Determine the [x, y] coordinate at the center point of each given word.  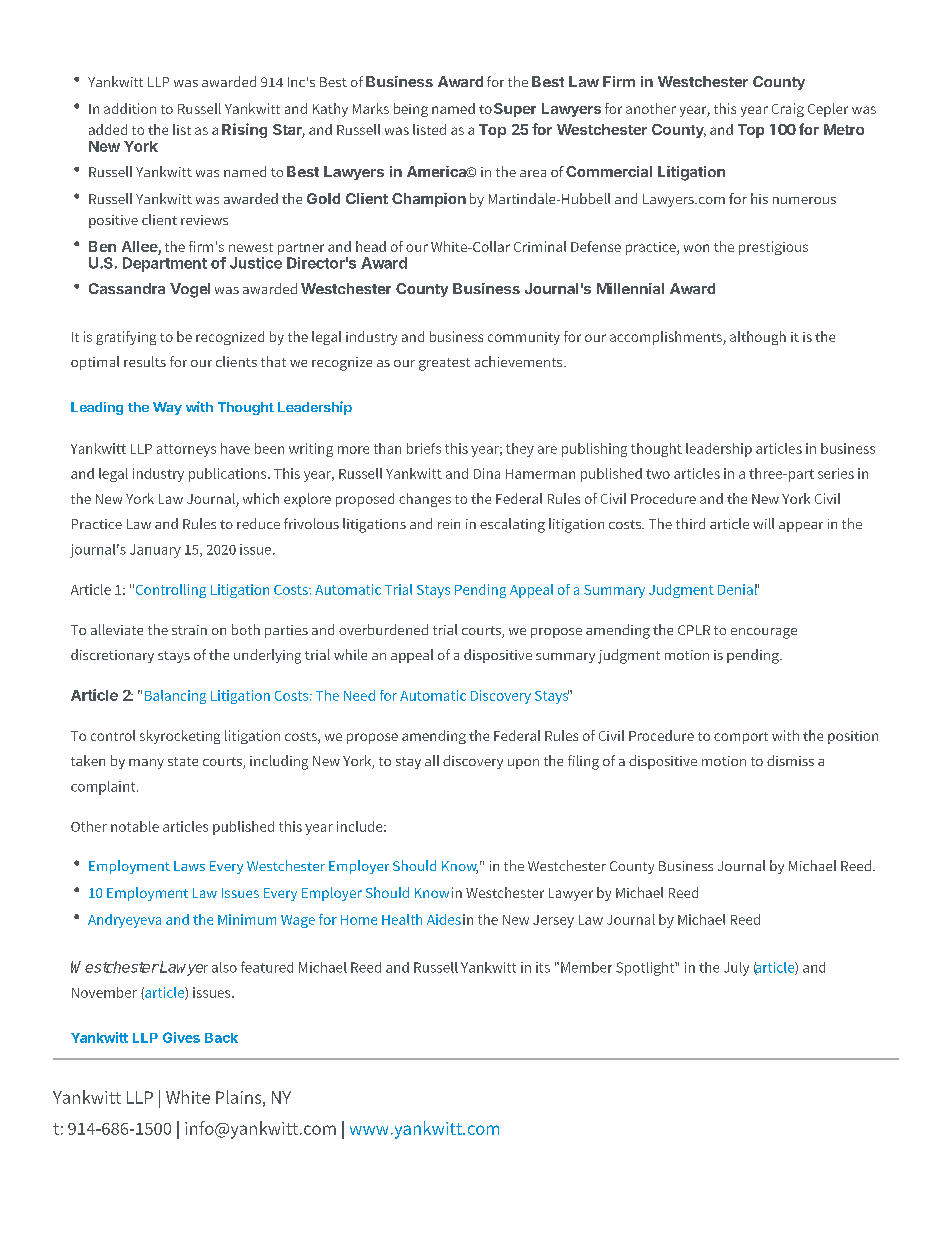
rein [449, 524]
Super [515, 110]
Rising [244, 130]
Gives [181, 1037]
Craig [788, 110]
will [763, 523]
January [155, 551]
